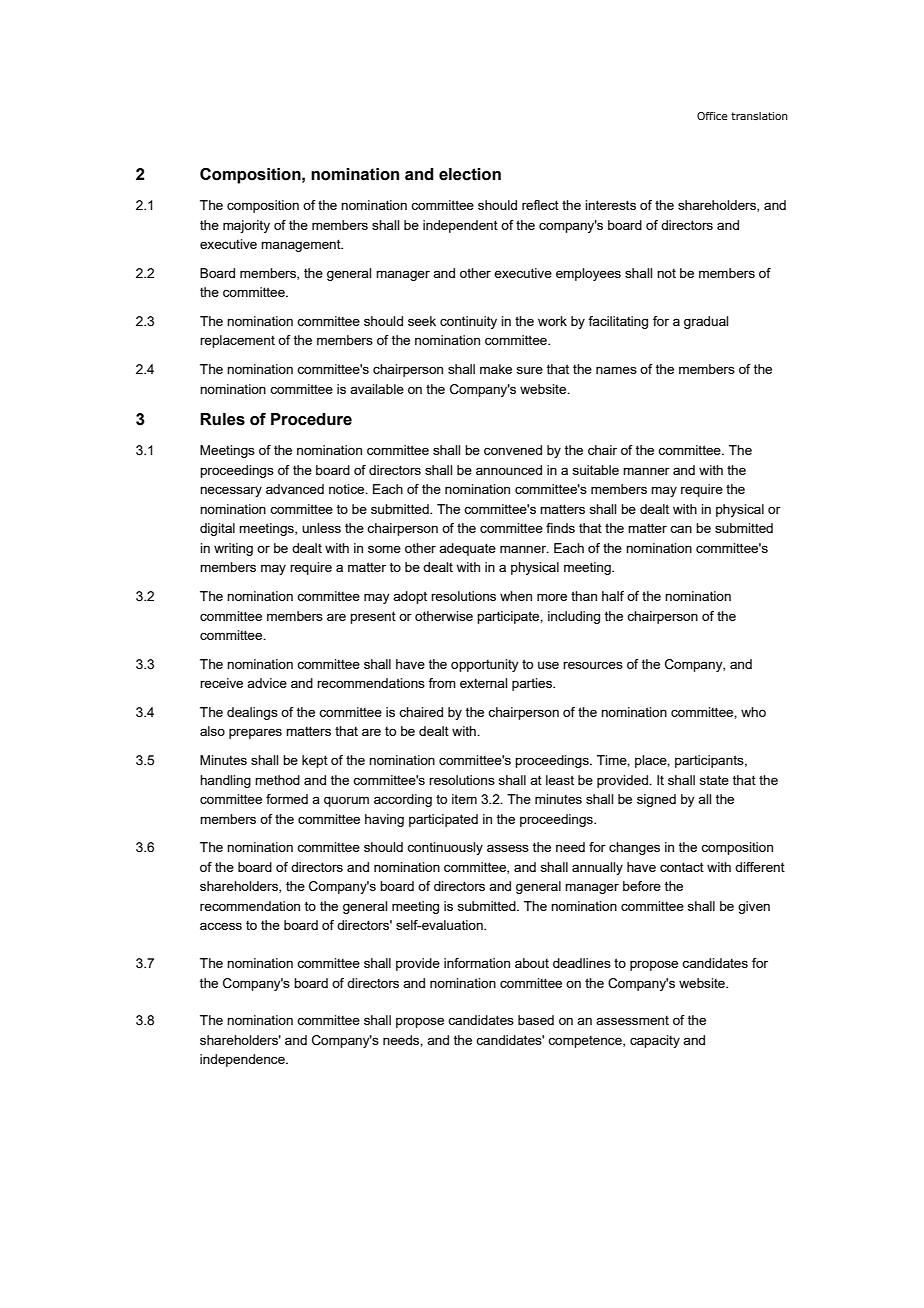 The width and height of the image is (924, 1308). What do you see at coordinates (233, 549) in the image?
I see `writing` at bounding box center [233, 549].
